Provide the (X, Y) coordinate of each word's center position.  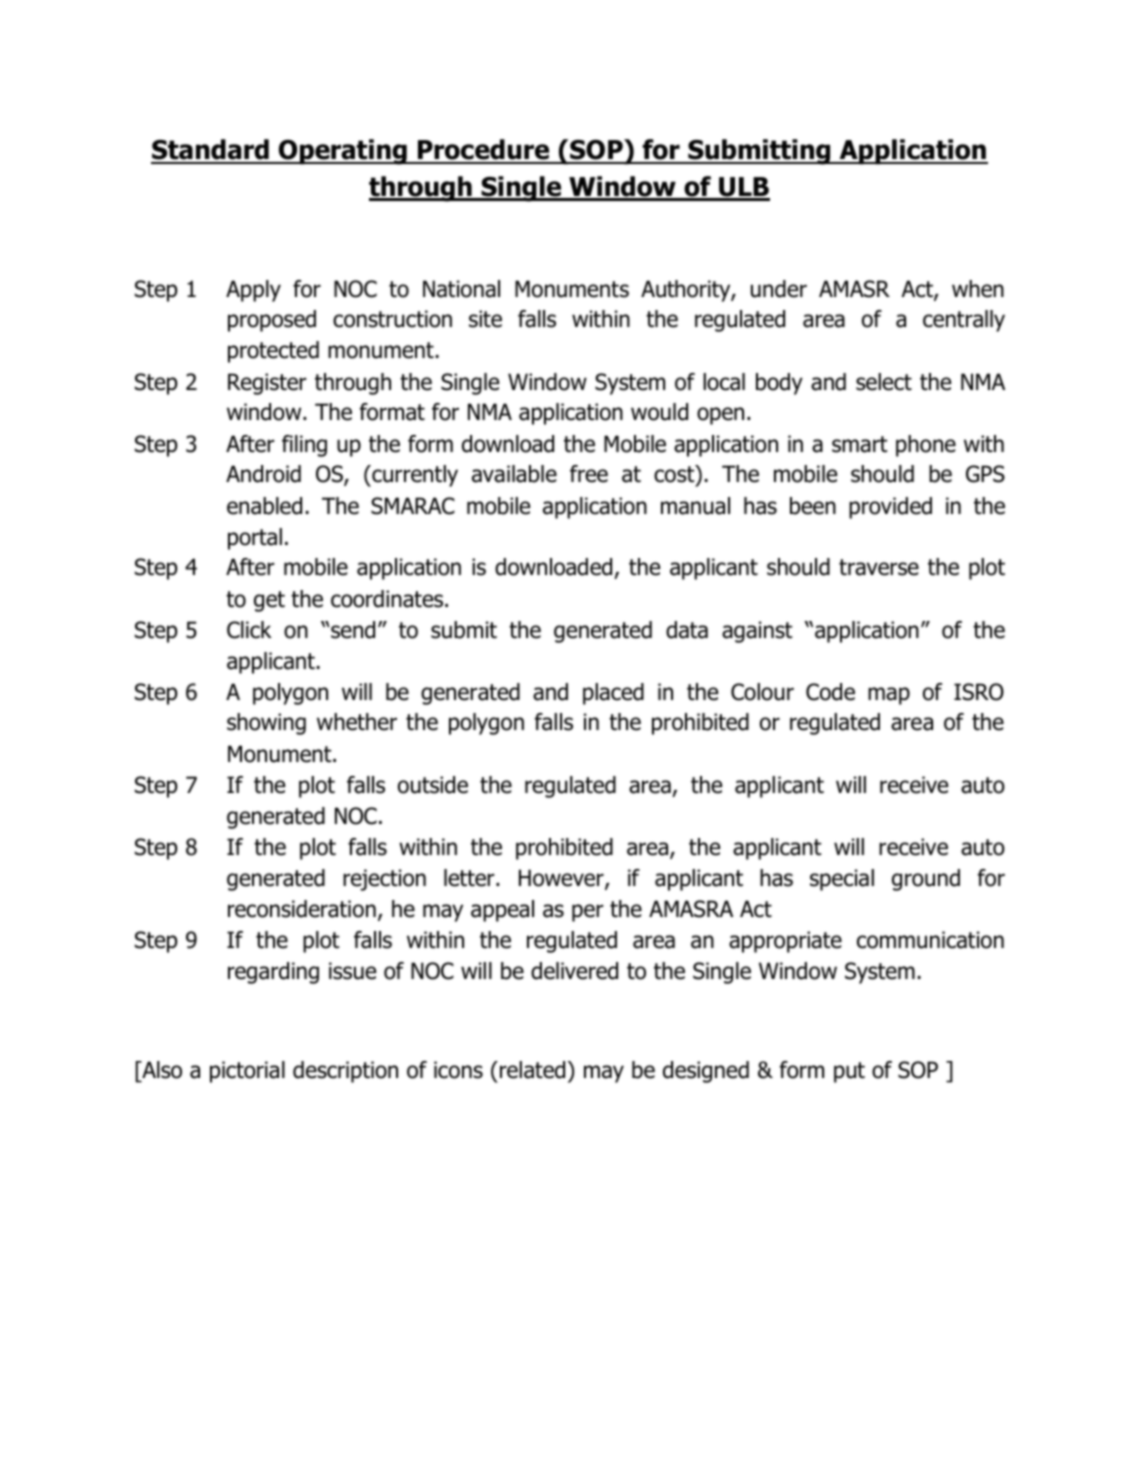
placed (613, 694)
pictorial (247, 1072)
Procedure (484, 151)
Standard (211, 151)
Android (263, 474)
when (978, 289)
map (889, 696)
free (589, 474)
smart (859, 444)
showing (266, 724)
